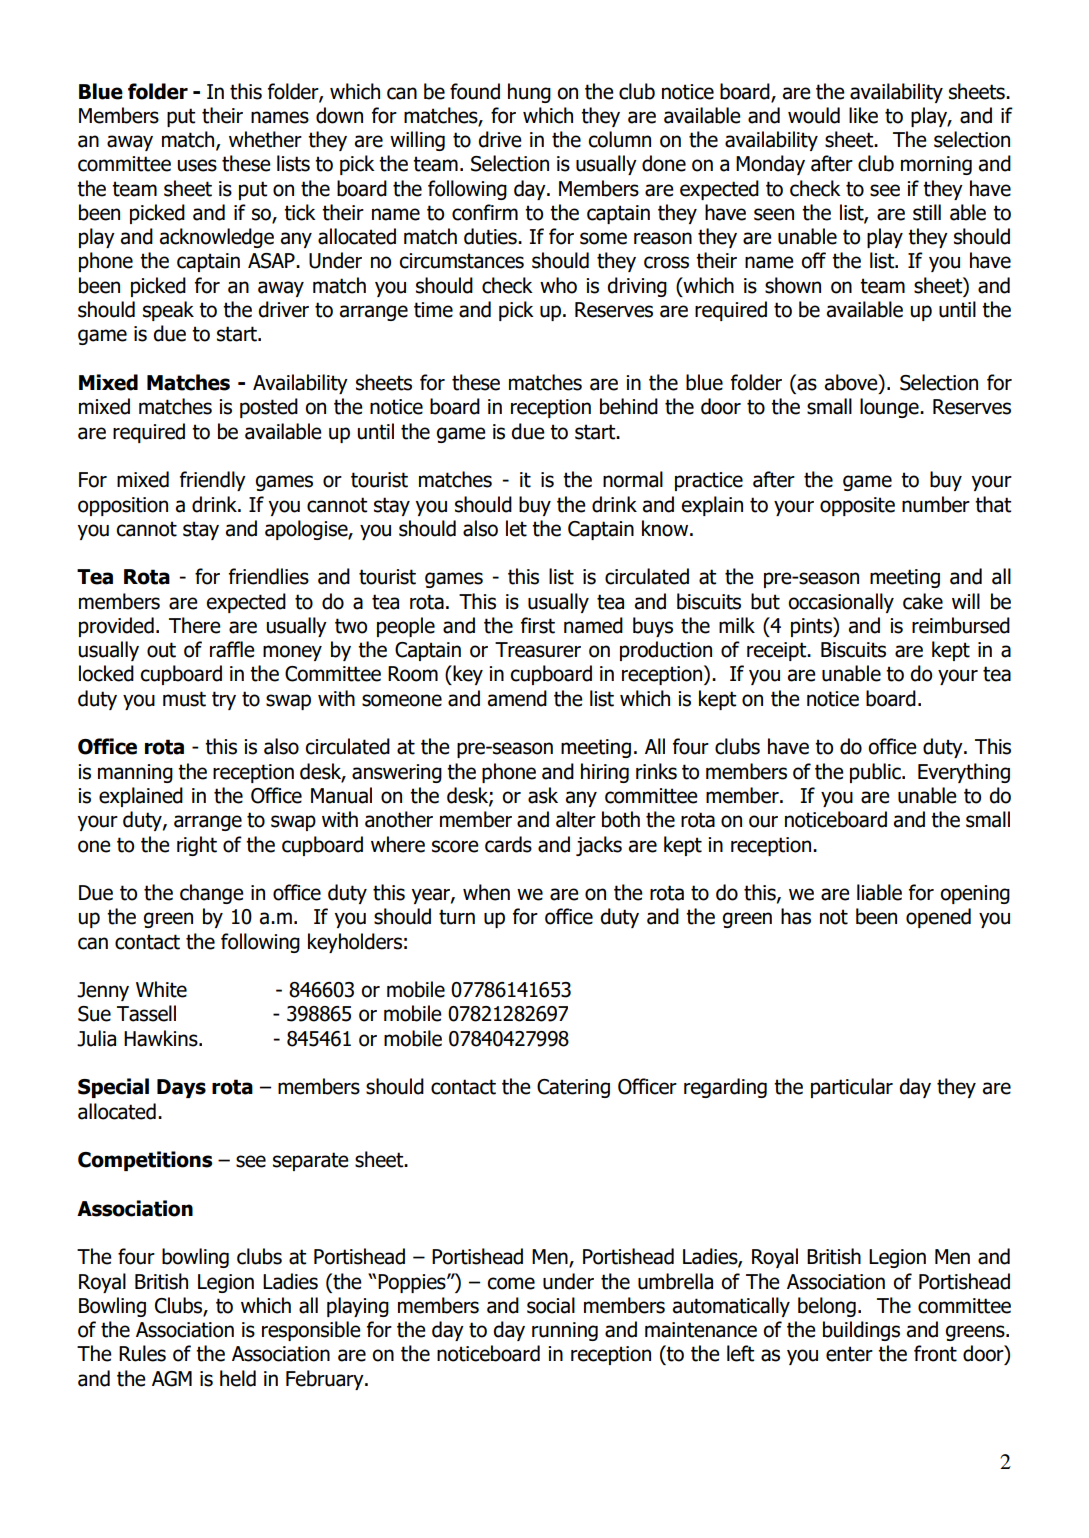 The image size is (1089, 1538). I want to click on uses, so click(197, 165).
